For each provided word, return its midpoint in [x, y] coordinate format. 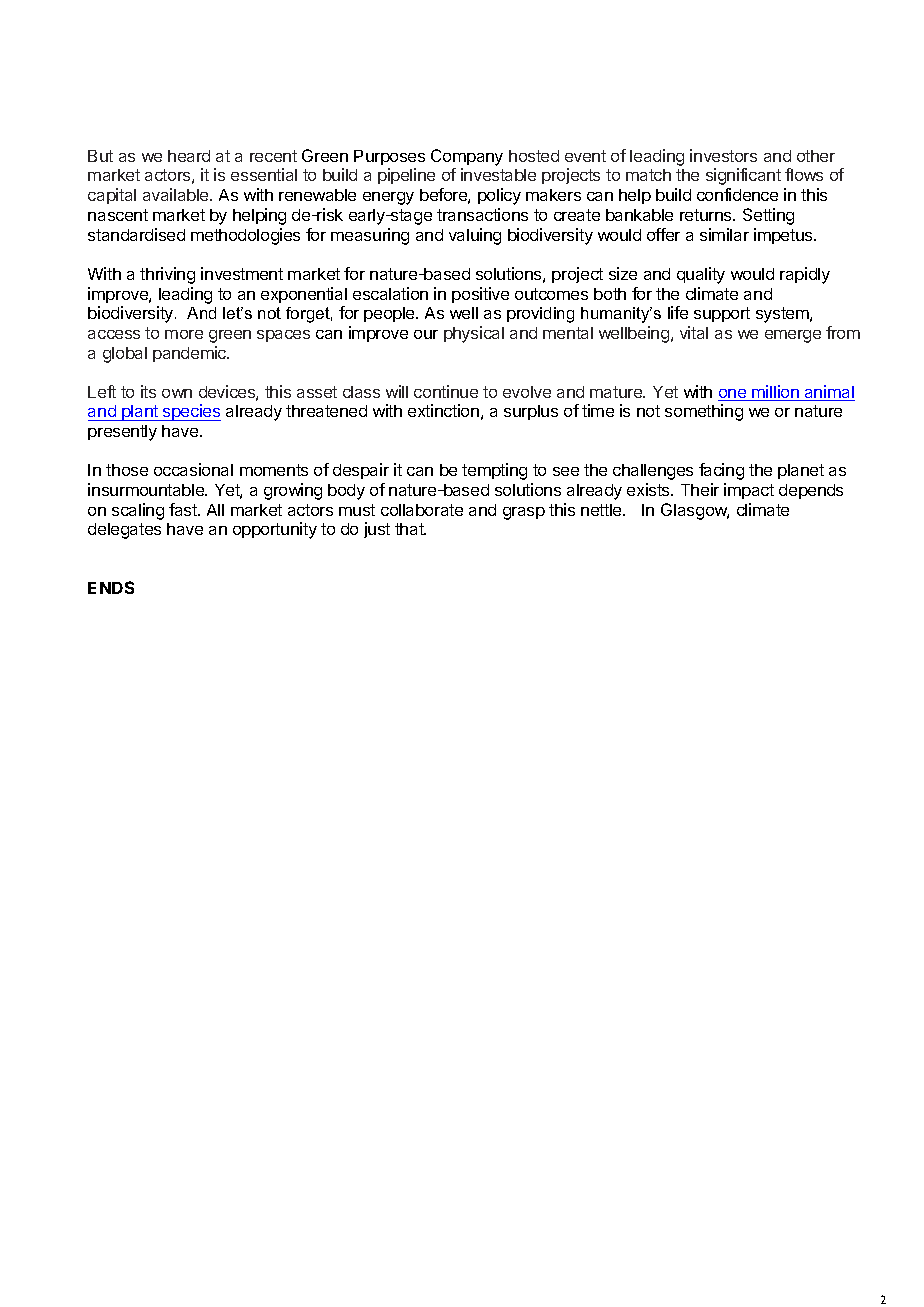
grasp [524, 513]
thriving [167, 275]
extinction [443, 410]
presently [122, 433]
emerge [793, 336]
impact [749, 491]
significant [743, 176]
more [184, 334]
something [704, 412]
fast [184, 509]
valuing [475, 236]
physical [474, 334]
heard [189, 156]
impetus [784, 236]
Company [467, 159]
